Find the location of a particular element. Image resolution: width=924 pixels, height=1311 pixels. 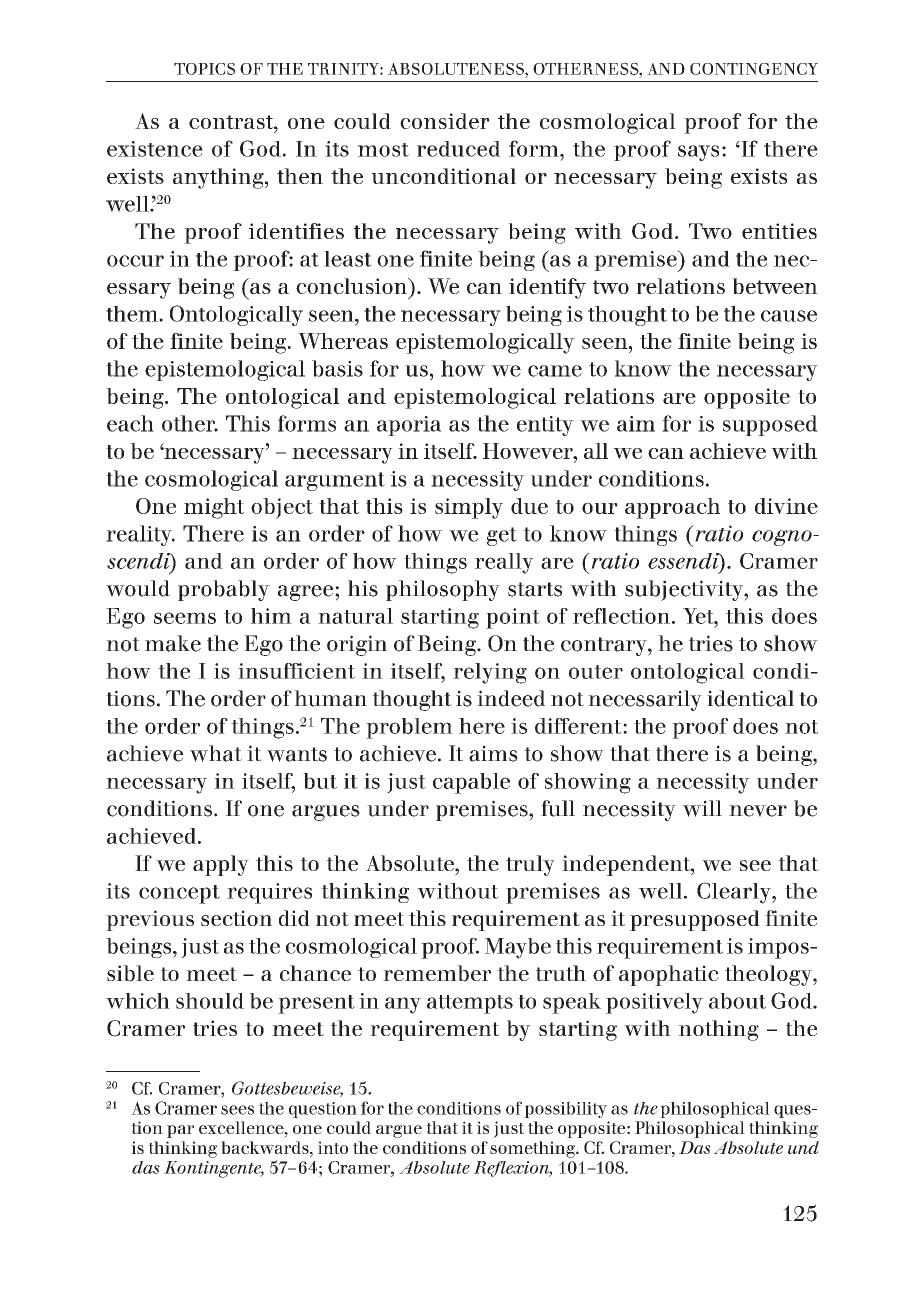

what is located at coordinates (216, 753).
